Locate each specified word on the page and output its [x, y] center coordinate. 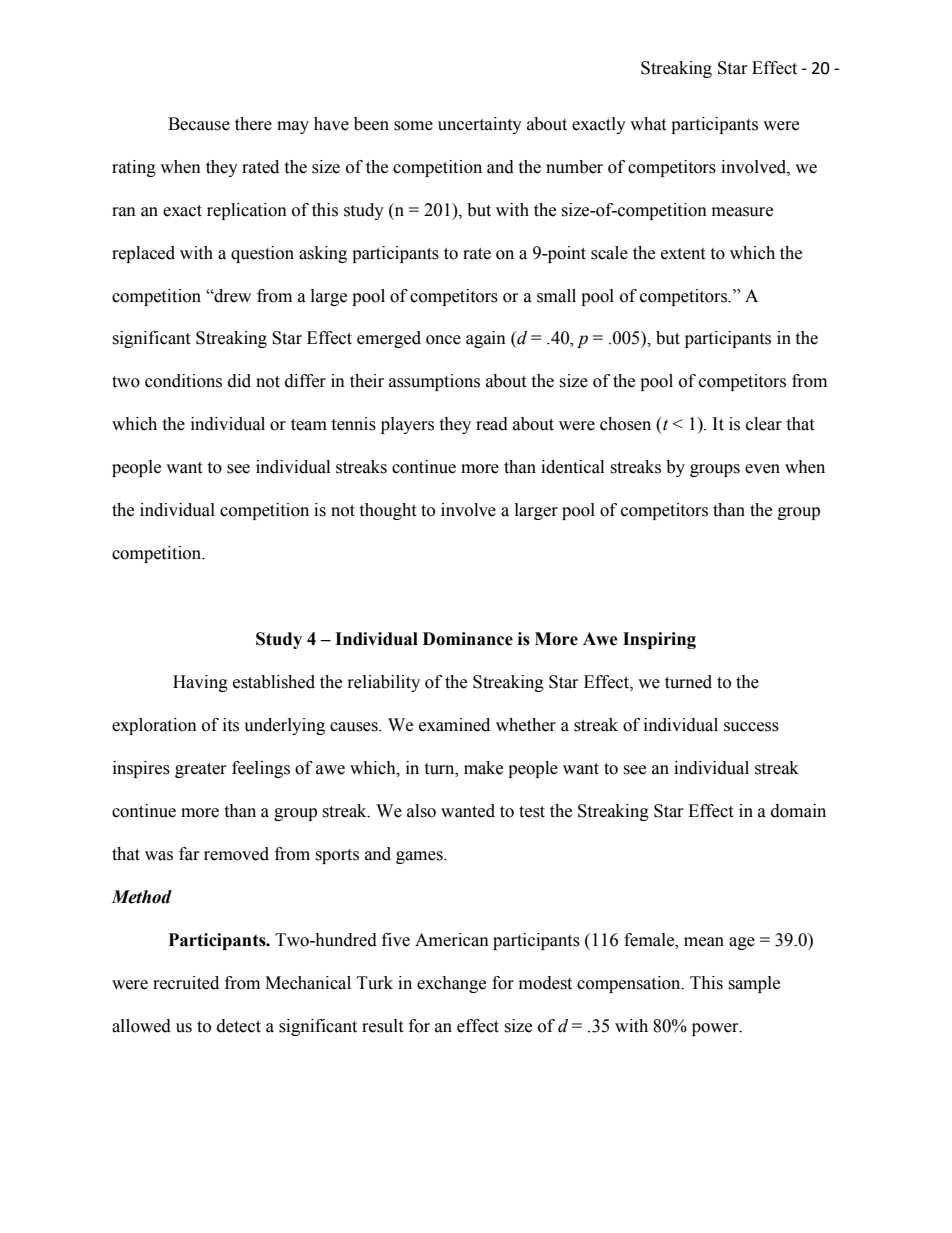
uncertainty [480, 125]
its [231, 725]
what [648, 124]
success [751, 727]
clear [764, 424]
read [492, 424]
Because [199, 124]
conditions [183, 381]
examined [454, 725]
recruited [186, 983]
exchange [451, 984]
